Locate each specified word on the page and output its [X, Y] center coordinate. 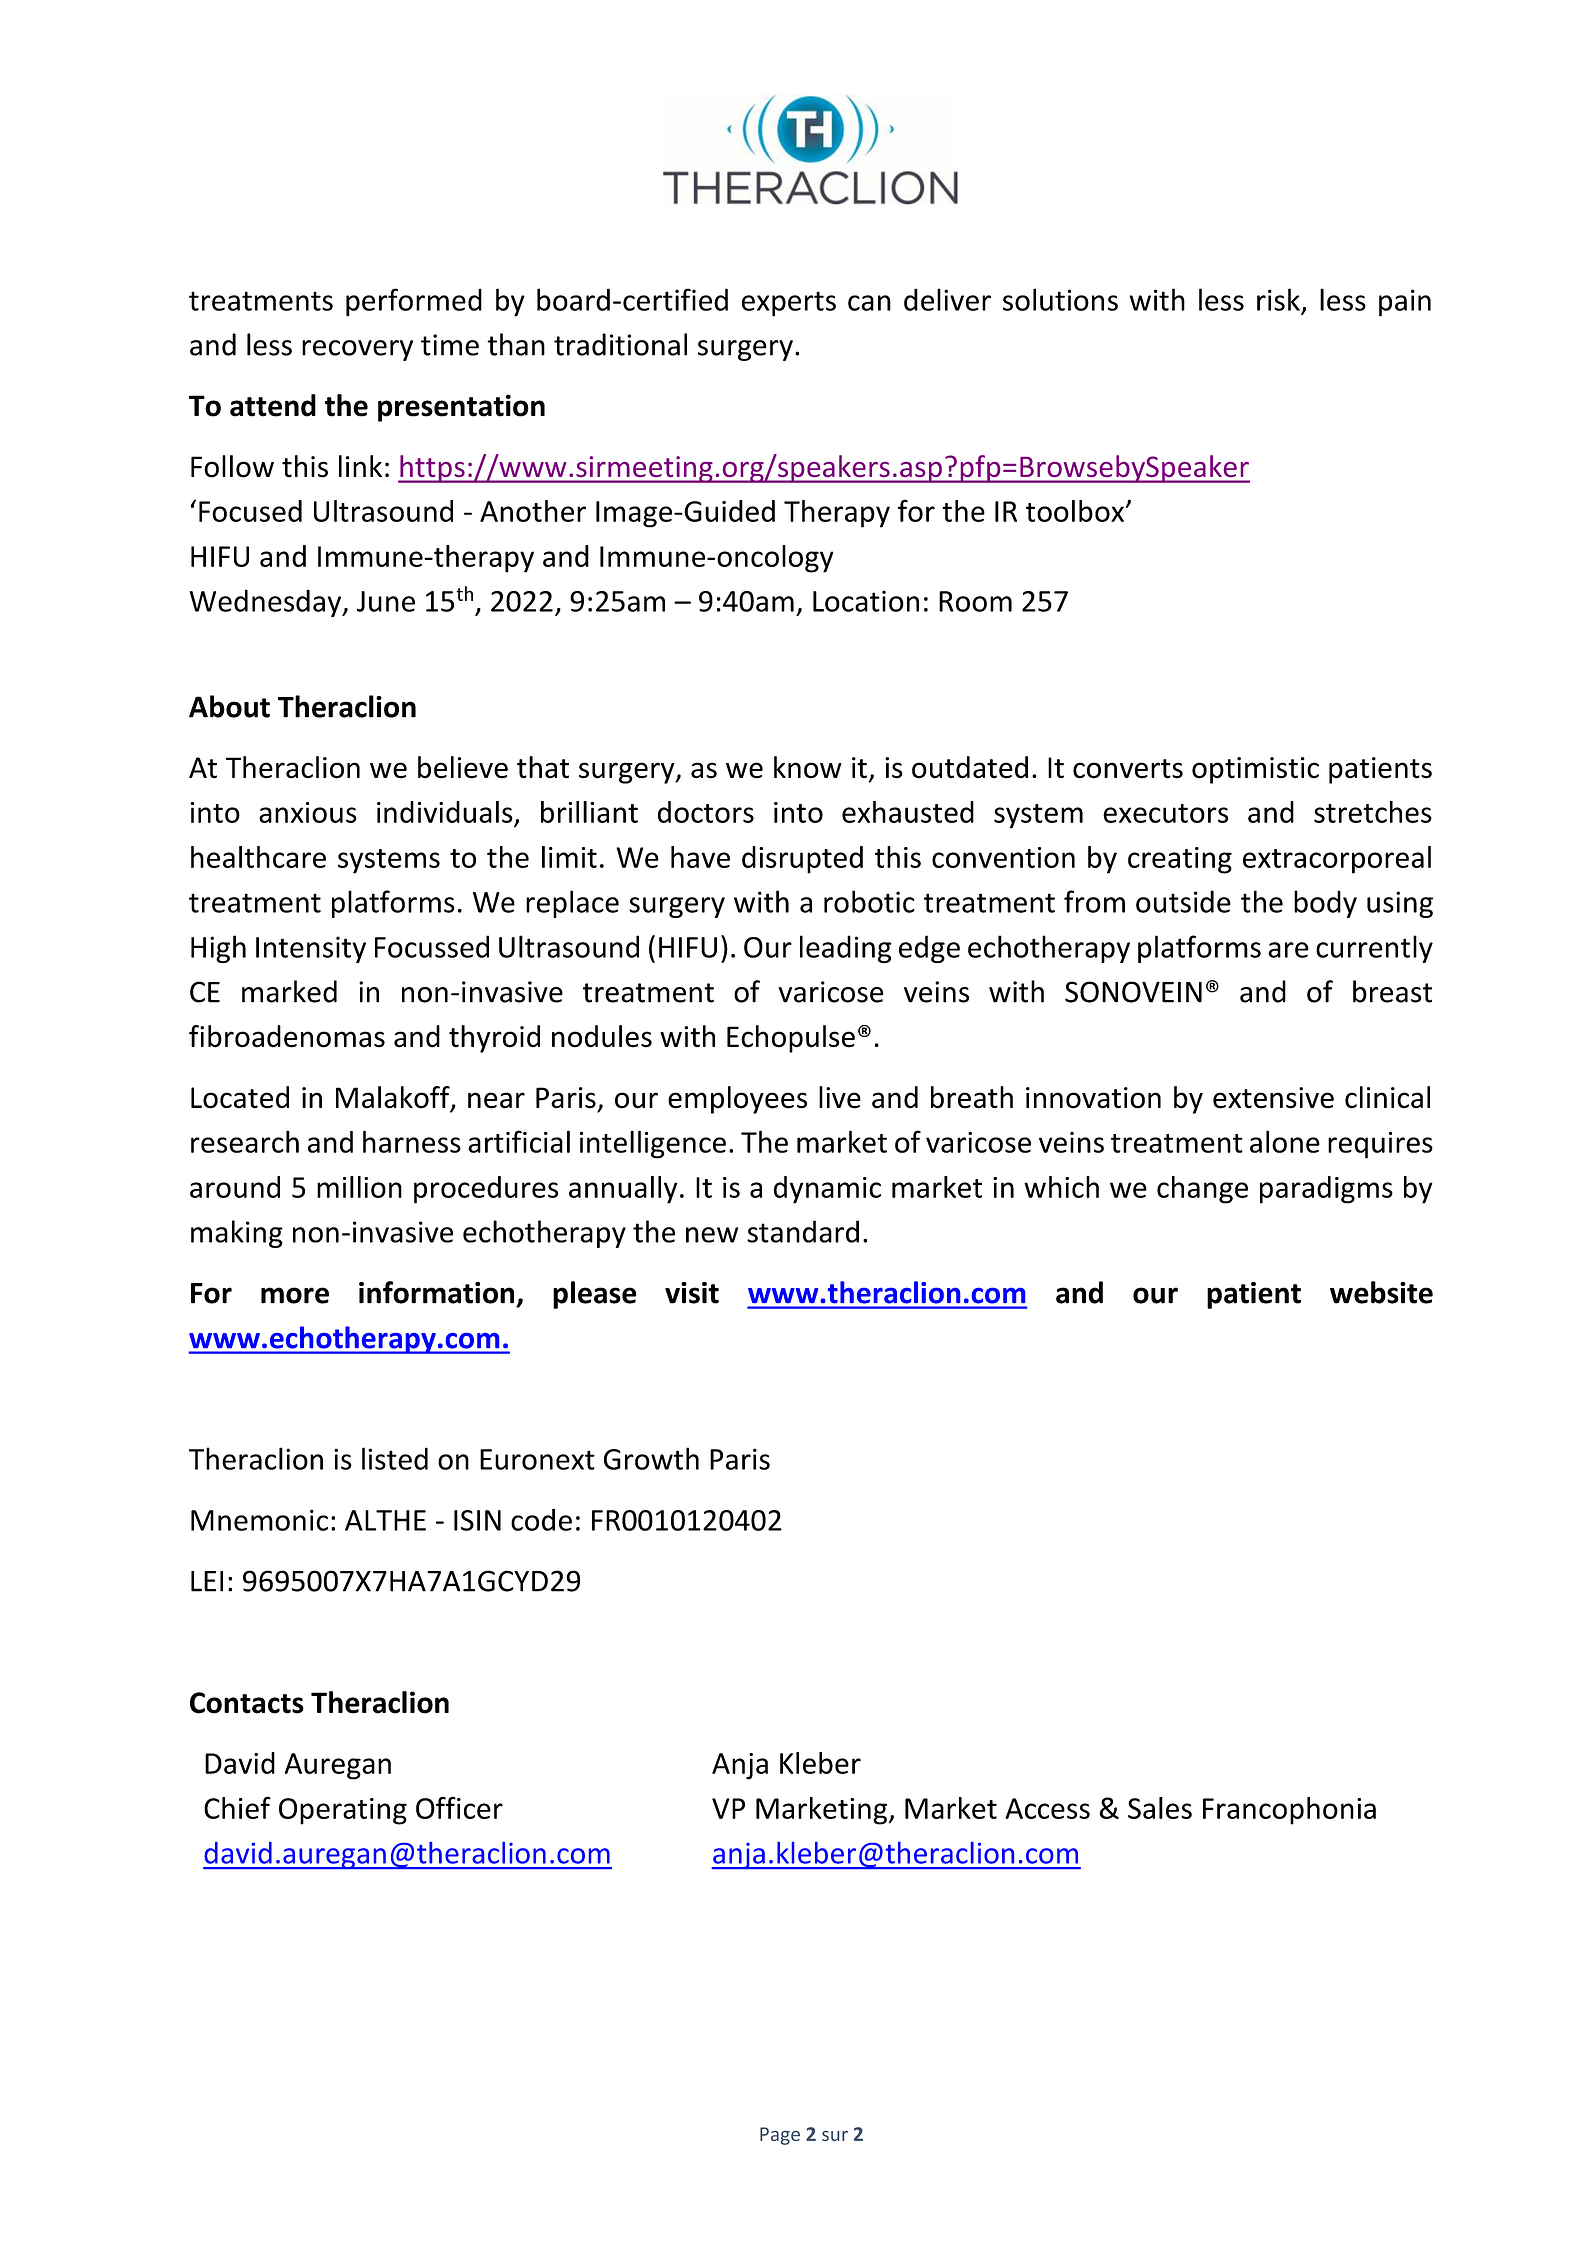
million [359, 1187]
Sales [1160, 1808]
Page [780, 2136]
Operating [343, 1811]
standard [803, 1231]
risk [1278, 299]
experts [789, 304]
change [1202, 1190]
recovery [357, 350]
